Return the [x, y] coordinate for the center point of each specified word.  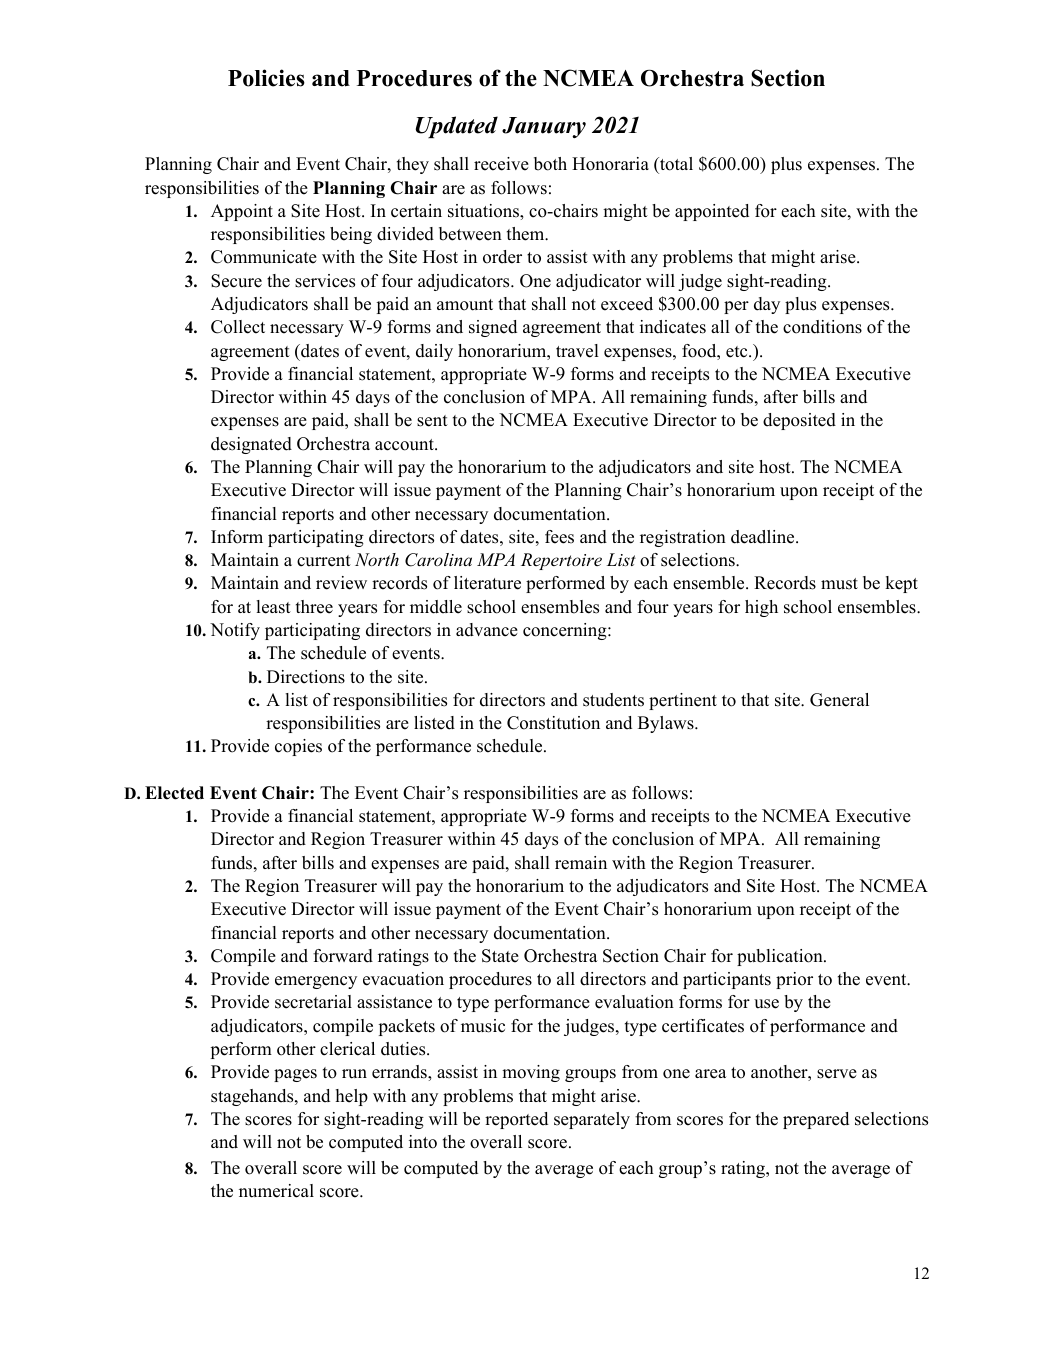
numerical [276, 1191]
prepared [816, 1120]
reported [516, 1120]
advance [487, 630]
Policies [266, 78]
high [761, 608]
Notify [235, 631]
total [675, 164]
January [544, 127]
